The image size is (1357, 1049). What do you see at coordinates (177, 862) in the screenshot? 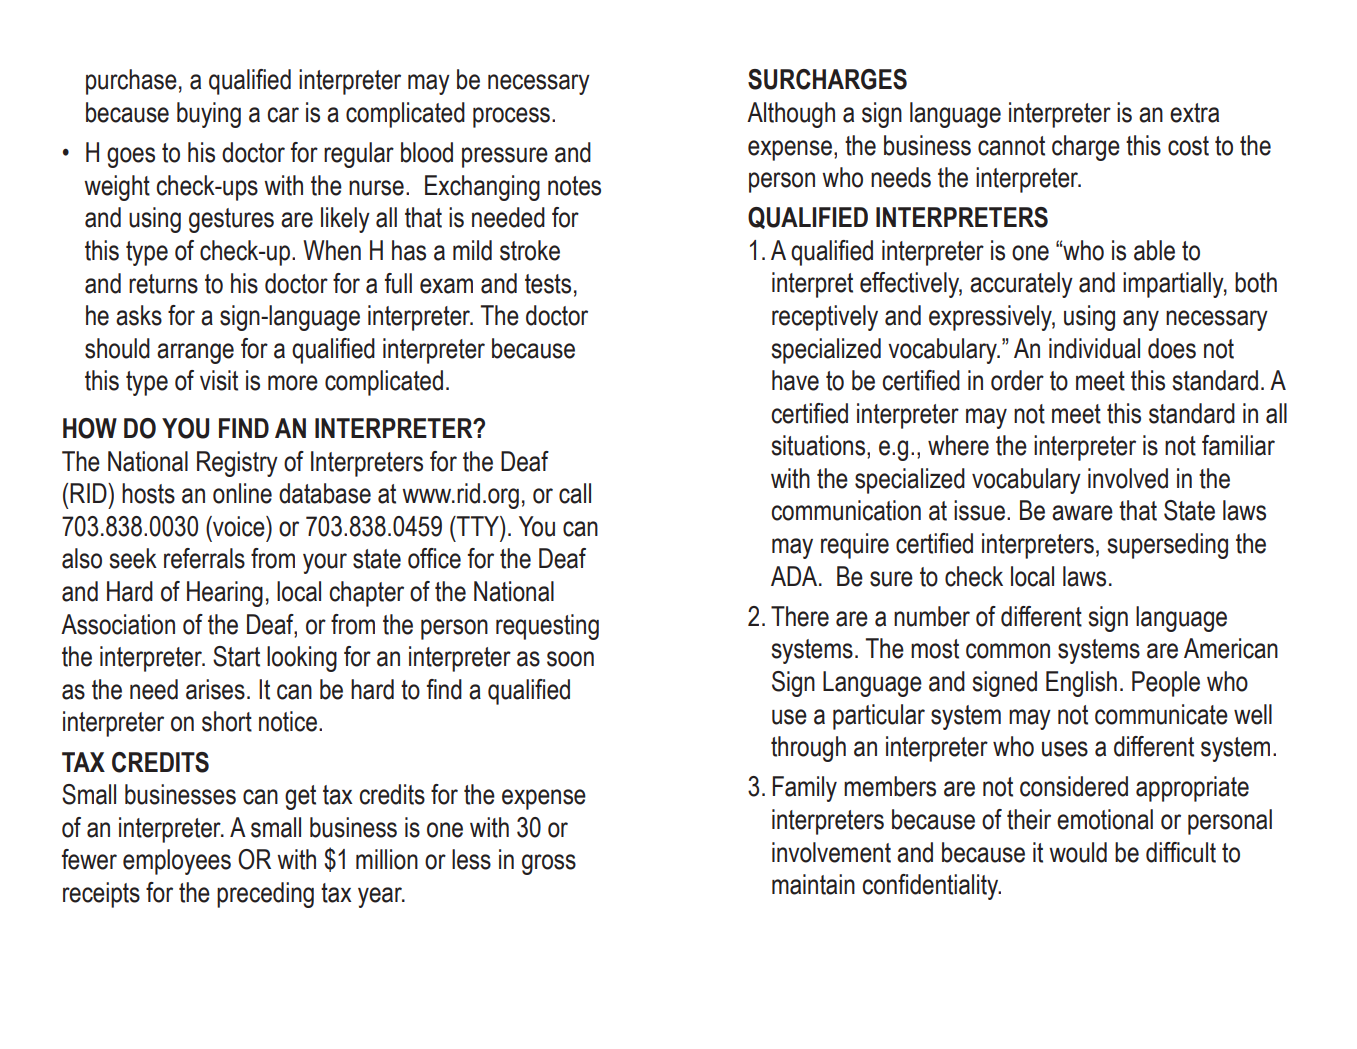
I see `employees` at bounding box center [177, 862].
